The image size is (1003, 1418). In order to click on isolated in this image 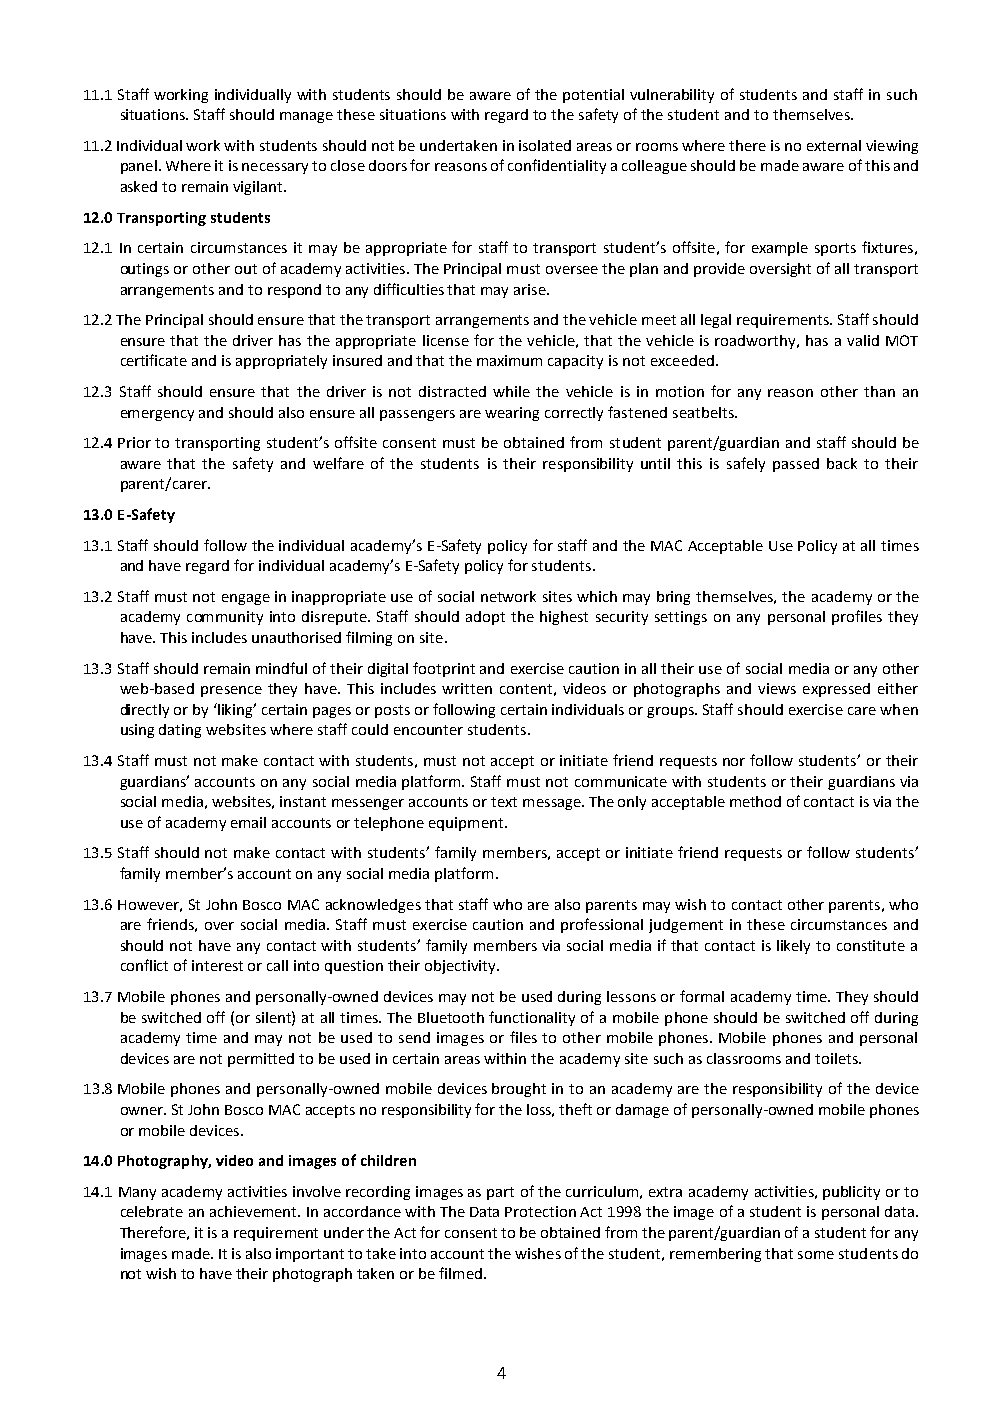, I will do `click(545, 145)`.
